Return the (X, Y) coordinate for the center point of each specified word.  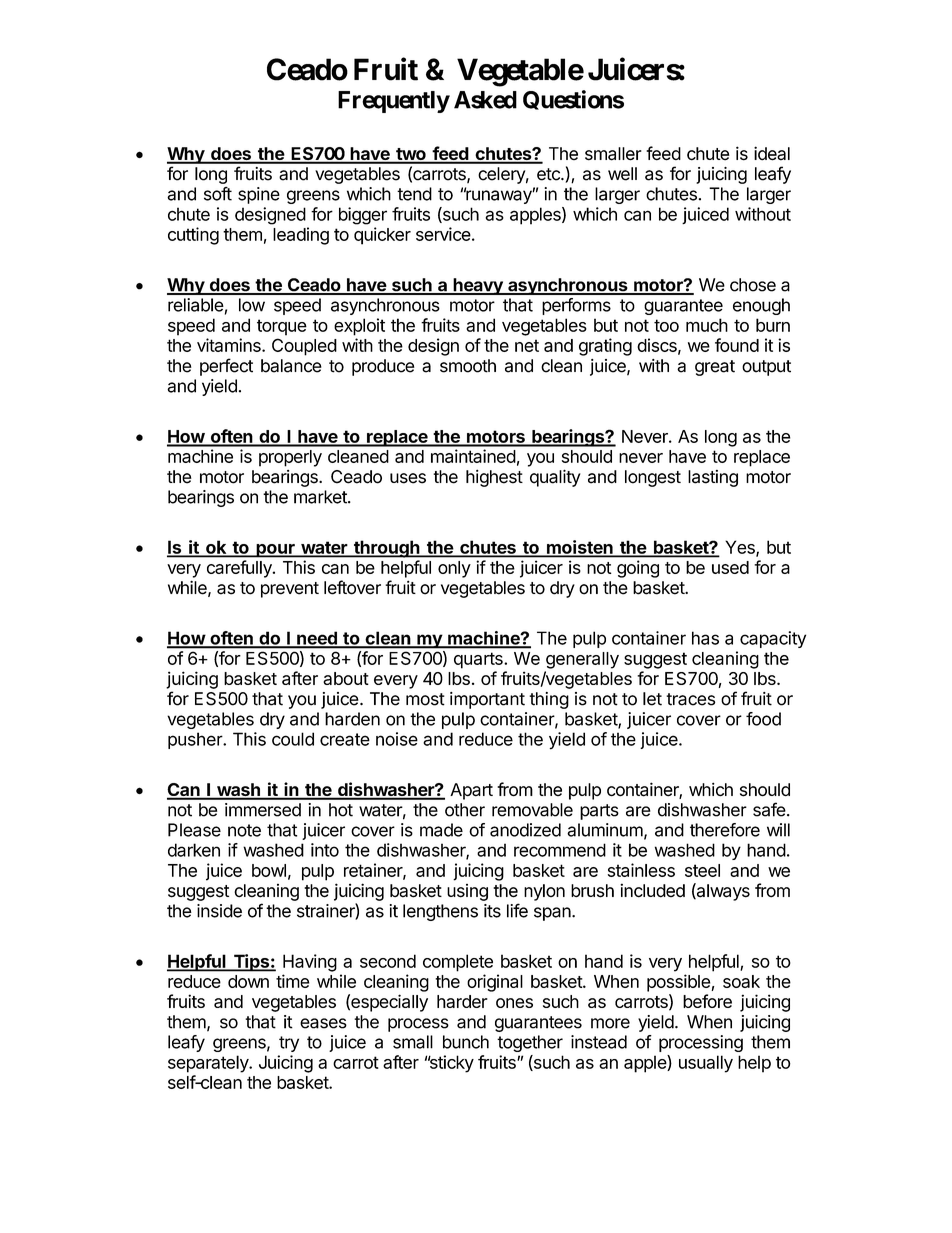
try (289, 1044)
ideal (772, 153)
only (454, 569)
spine (259, 195)
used (730, 567)
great (715, 368)
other (465, 810)
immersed (263, 810)
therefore (725, 830)
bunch (466, 1042)
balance (291, 366)
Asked (485, 100)
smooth (468, 366)
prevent (290, 590)
